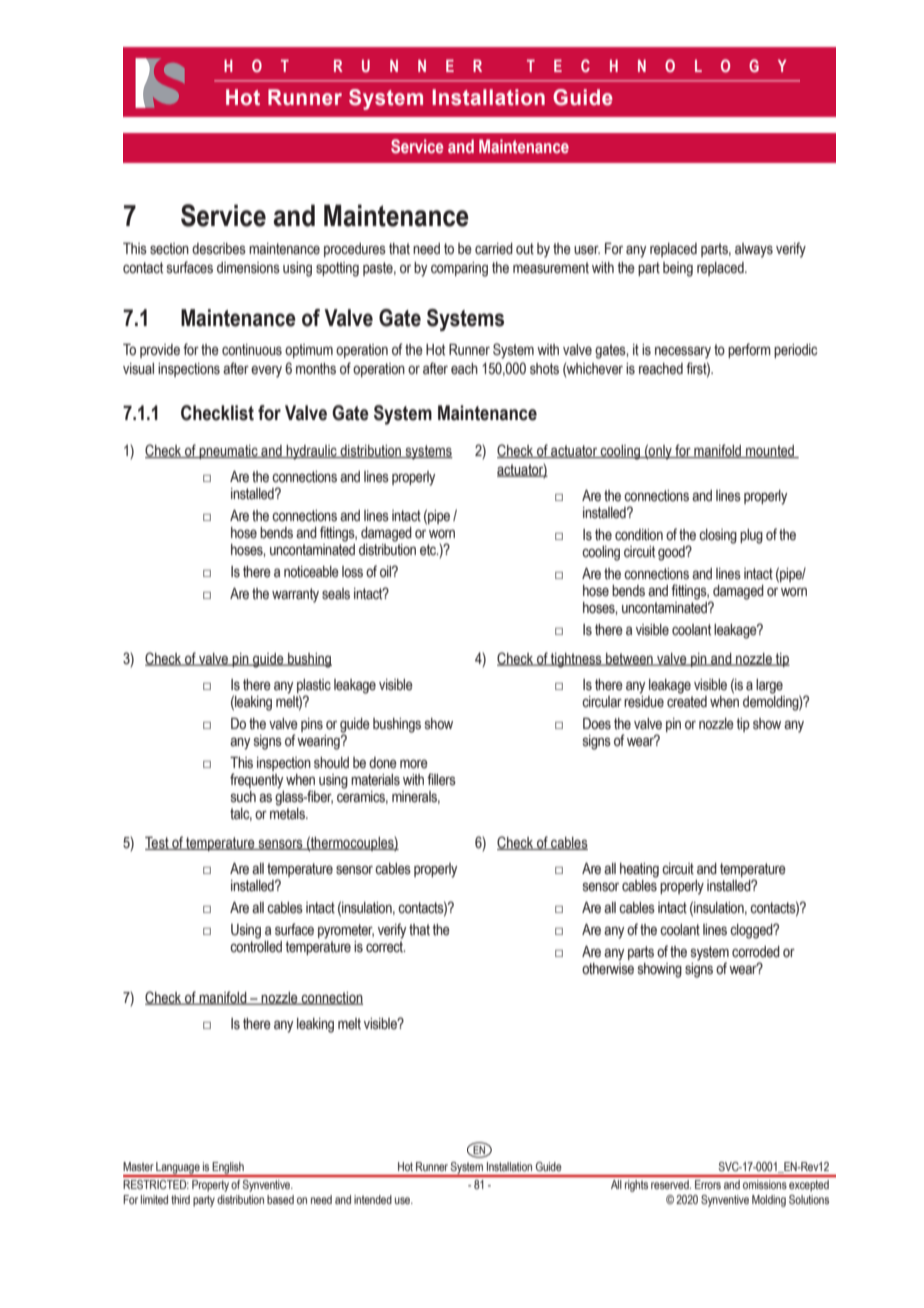 The width and height of the screenshot is (924, 1308). Describe the element at coordinates (256, 781) in the screenshot. I see `frequently` at that location.
